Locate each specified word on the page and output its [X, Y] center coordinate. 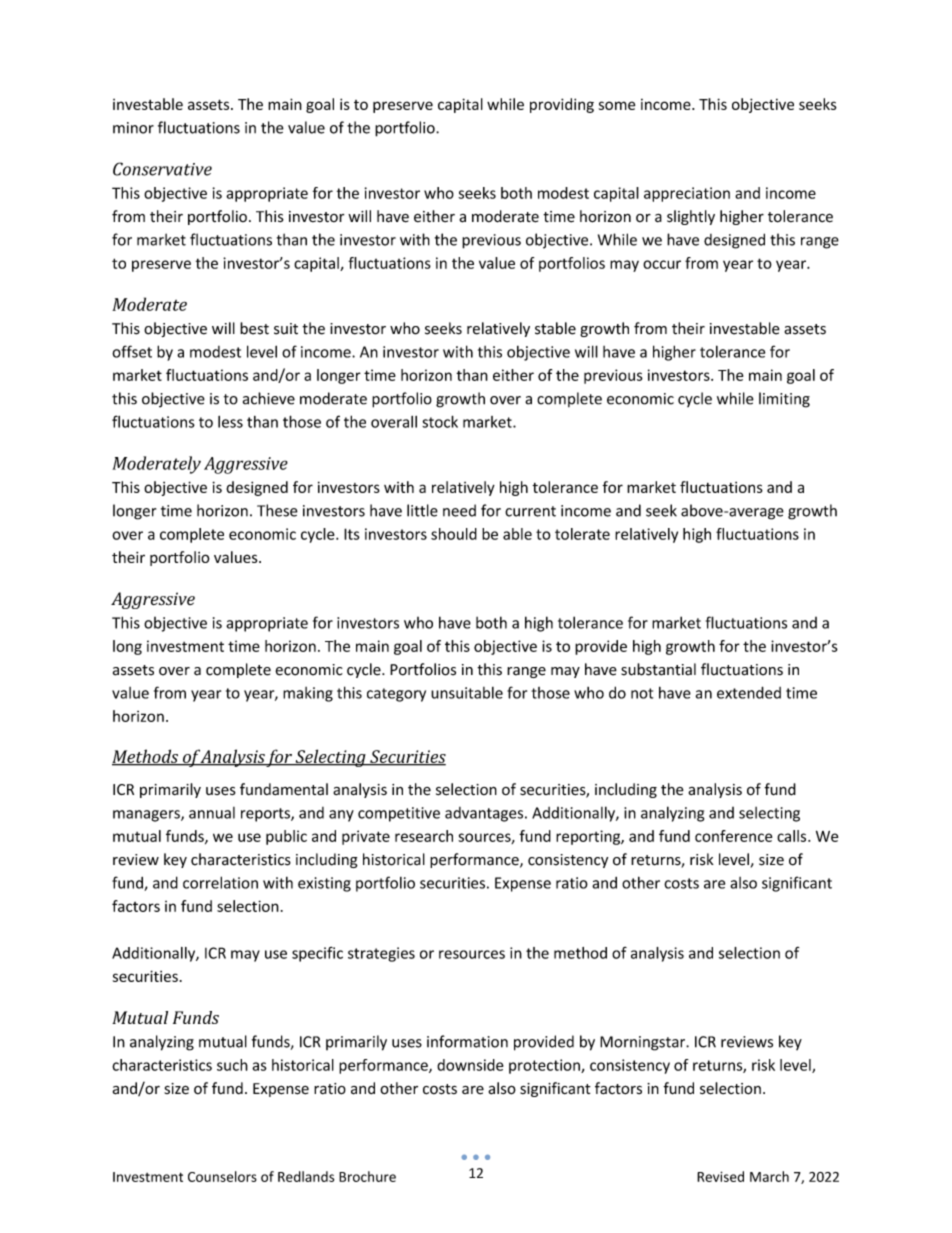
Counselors [222, 1176]
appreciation [687, 194]
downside [470, 1065]
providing [562, 105]
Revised [720, 1176]
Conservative [162, 169]
